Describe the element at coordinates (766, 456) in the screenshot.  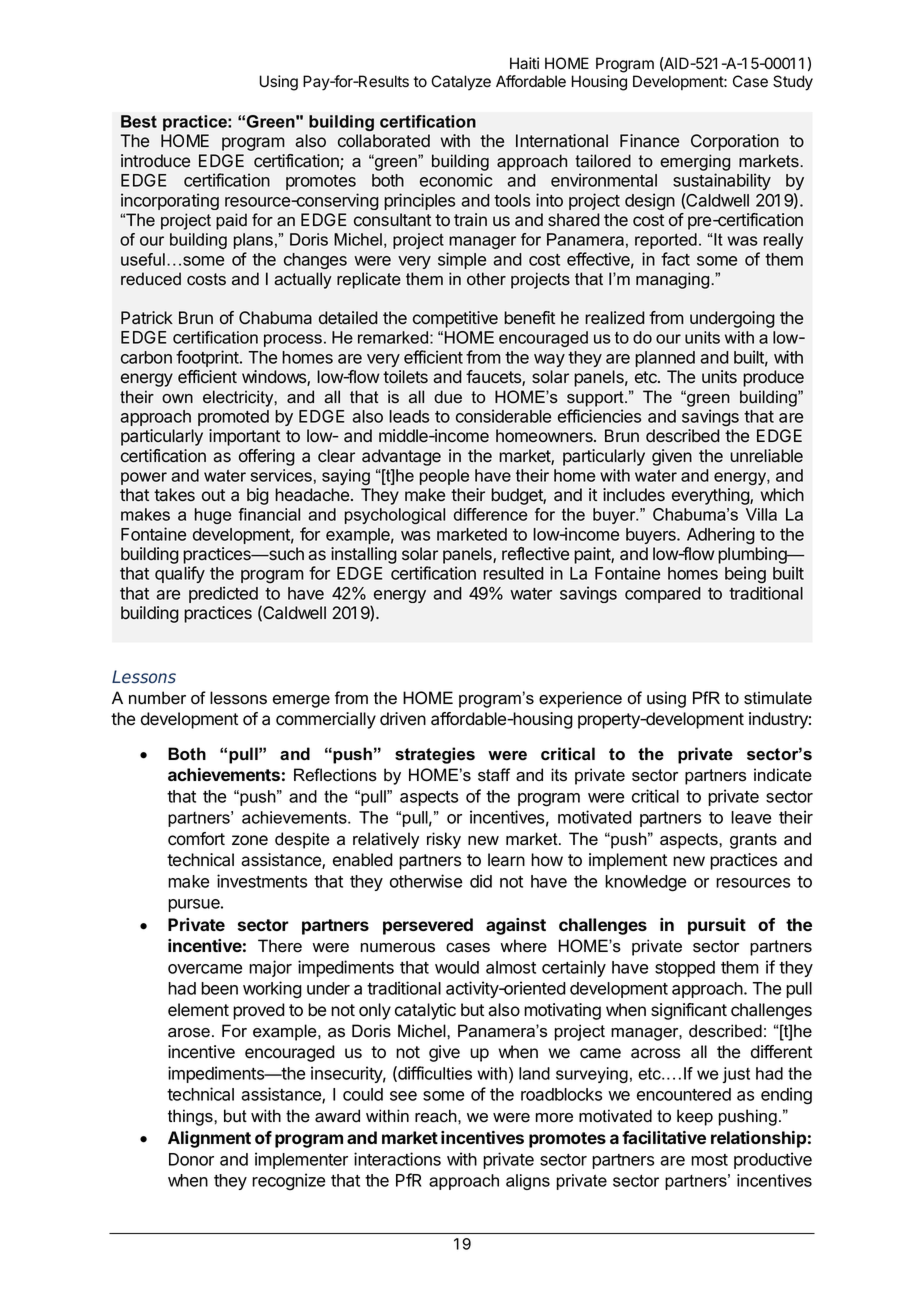
I see `unreliable` at that location.
